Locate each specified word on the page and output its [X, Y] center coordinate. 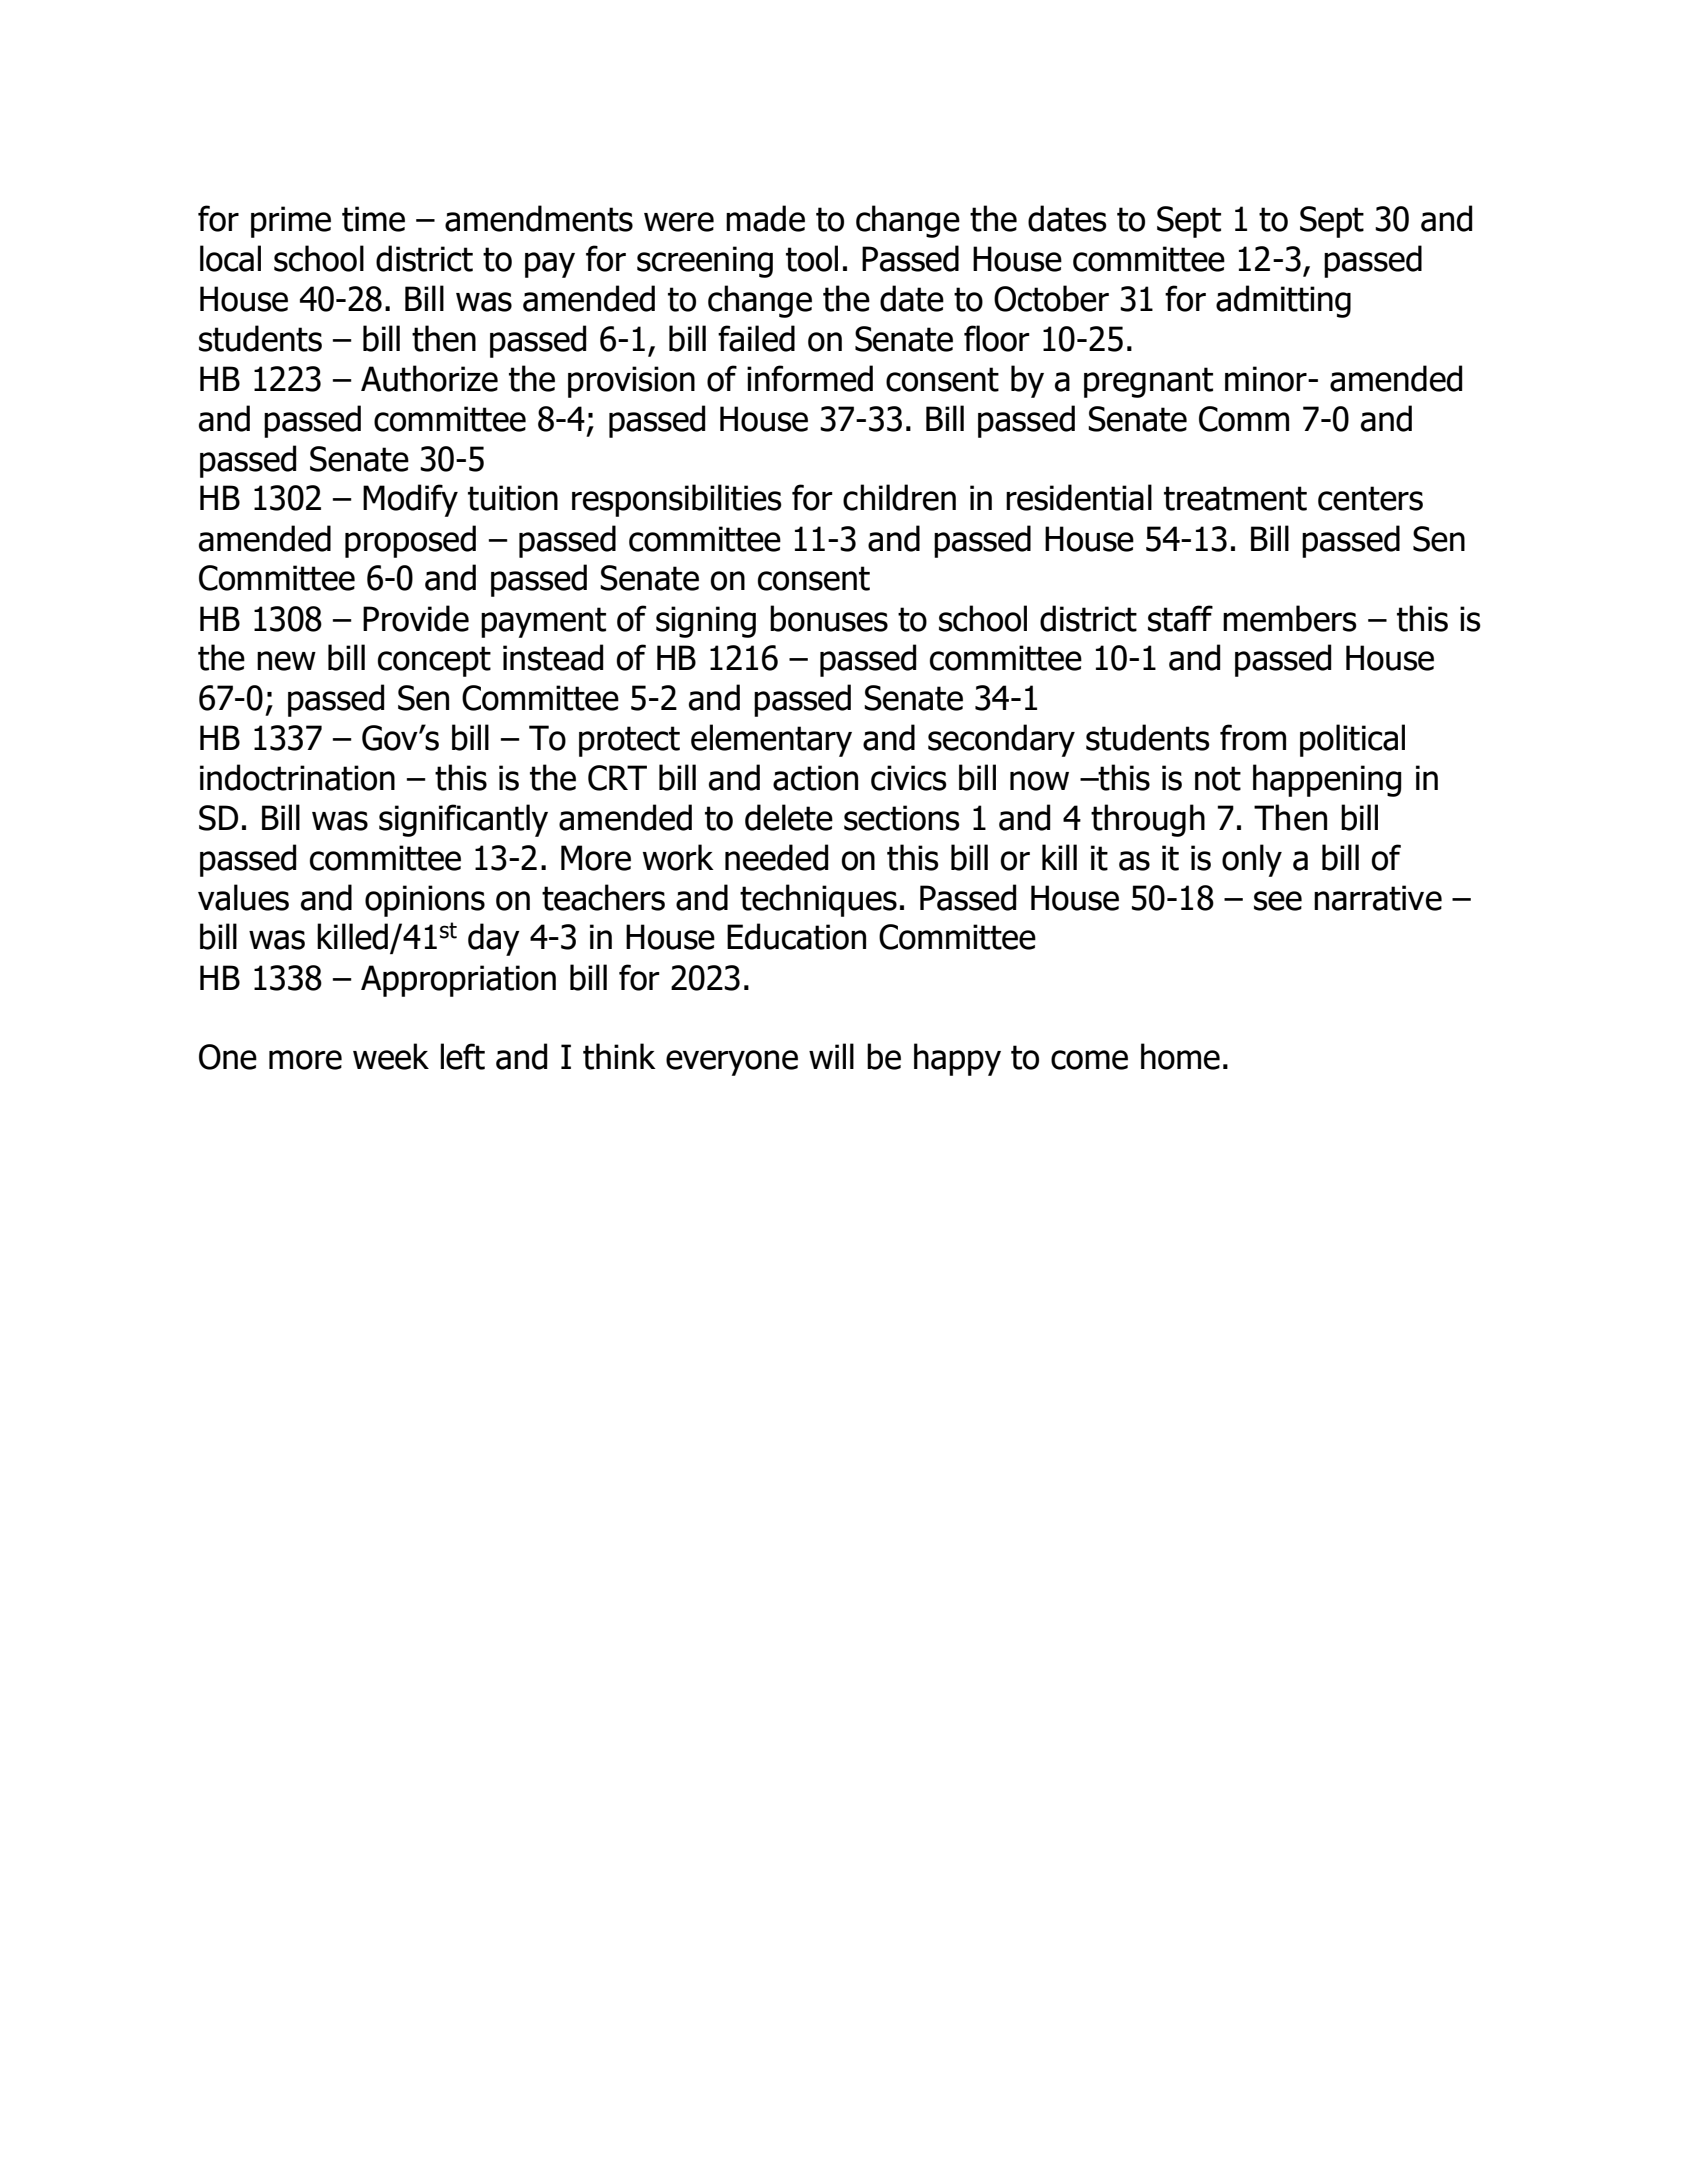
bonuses [829, 618]
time [373, 219]
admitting [1283, 301]
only [1252, 860]
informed [810, 378]
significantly [463, 820]
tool [812, 258]
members [1290, 618]
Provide [416, 618]
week [391, 1056]
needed [776, 857]
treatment [1235, 498]
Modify [410, 500]
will [831, 1056]
